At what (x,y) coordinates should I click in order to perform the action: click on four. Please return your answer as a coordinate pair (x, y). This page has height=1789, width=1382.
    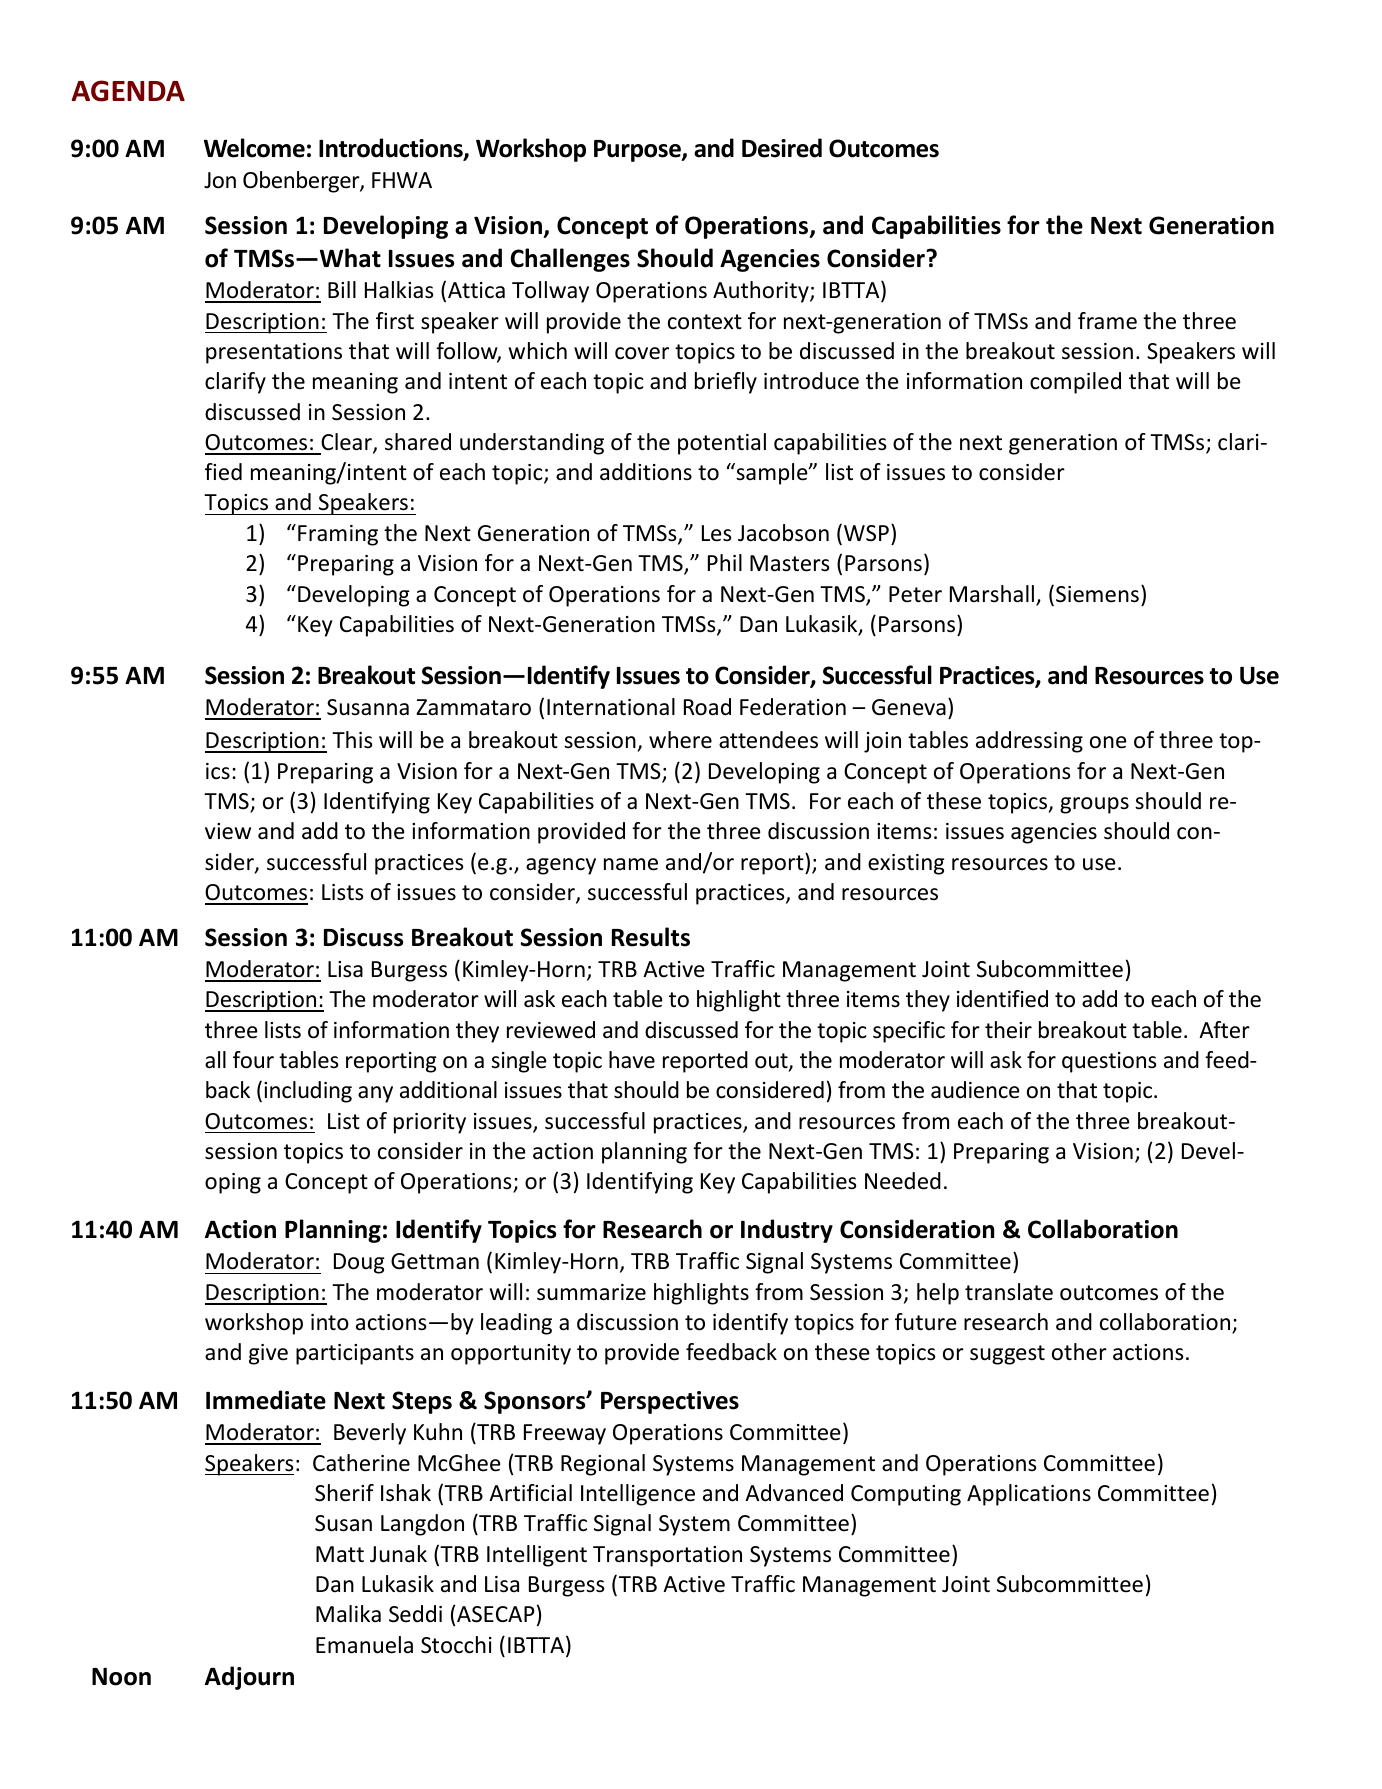
    Looking at the image, I should click on (253, 1060).
